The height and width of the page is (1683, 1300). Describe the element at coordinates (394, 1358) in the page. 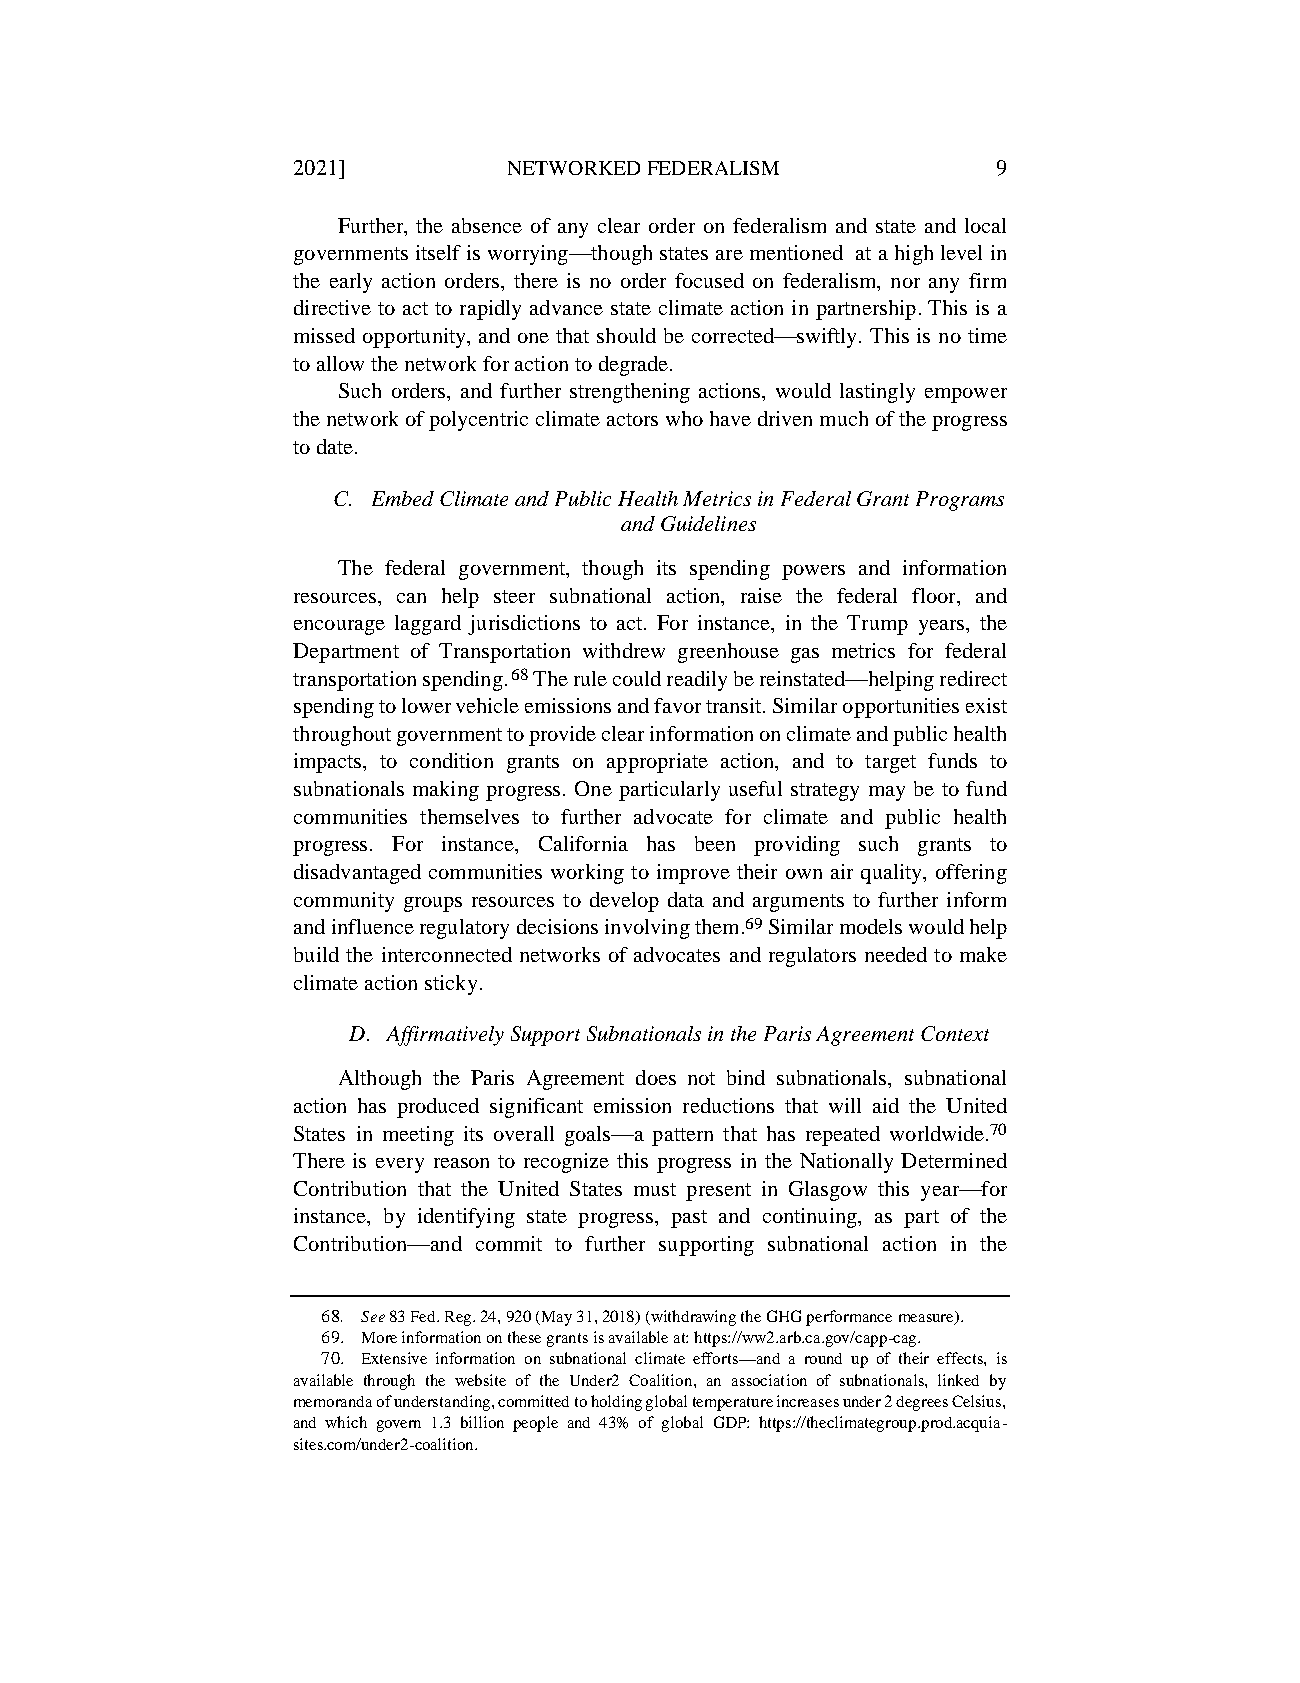

I see `Extensive` at that location.
